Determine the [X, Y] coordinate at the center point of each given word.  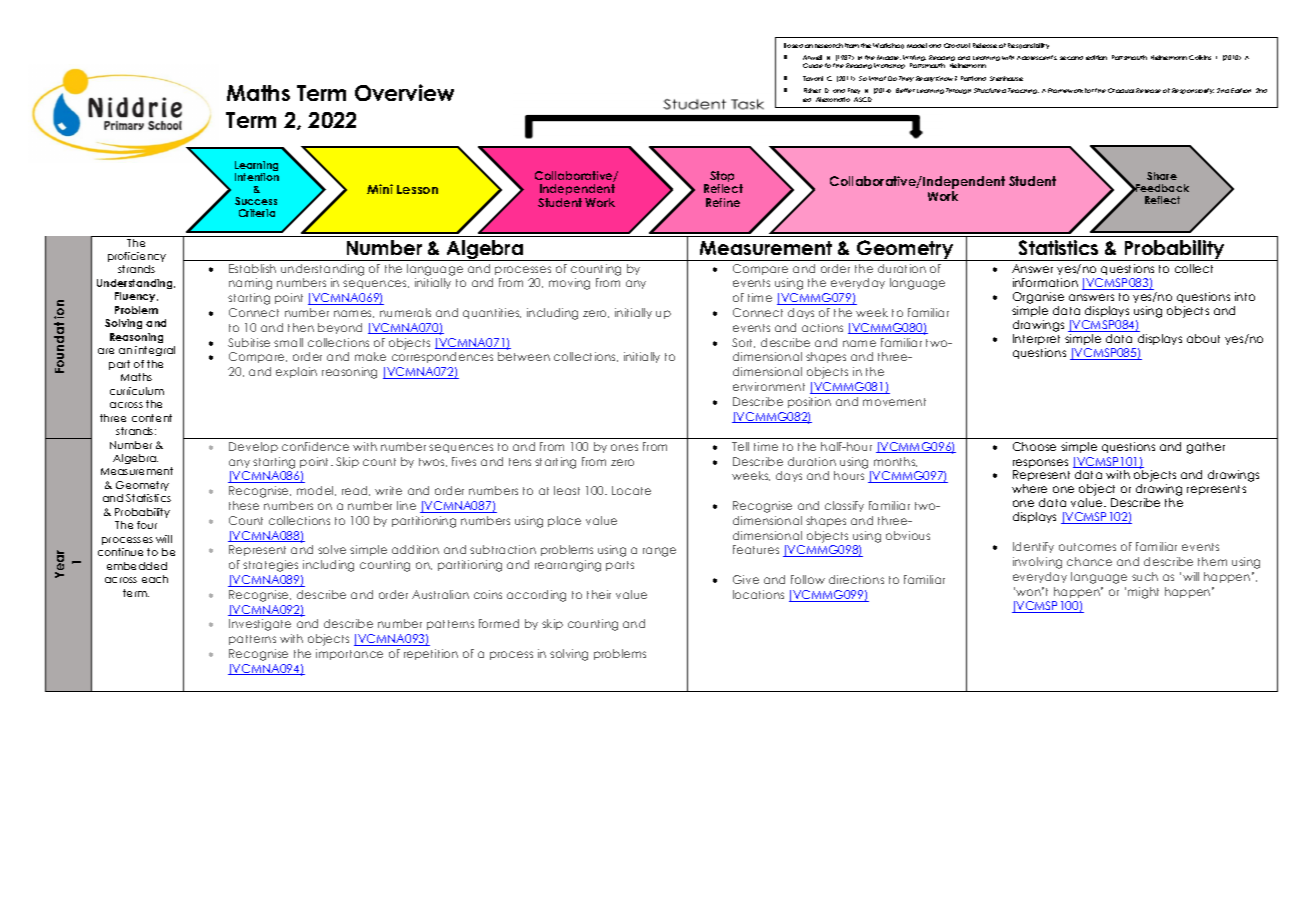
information [1045, 282]
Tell [740, 446]
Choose [1034, 446]
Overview [404, 92]
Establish [252, 268]
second [1071, 58]
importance [349, 654]
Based [793, 45]
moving [569, 284]
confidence [315, 446]
